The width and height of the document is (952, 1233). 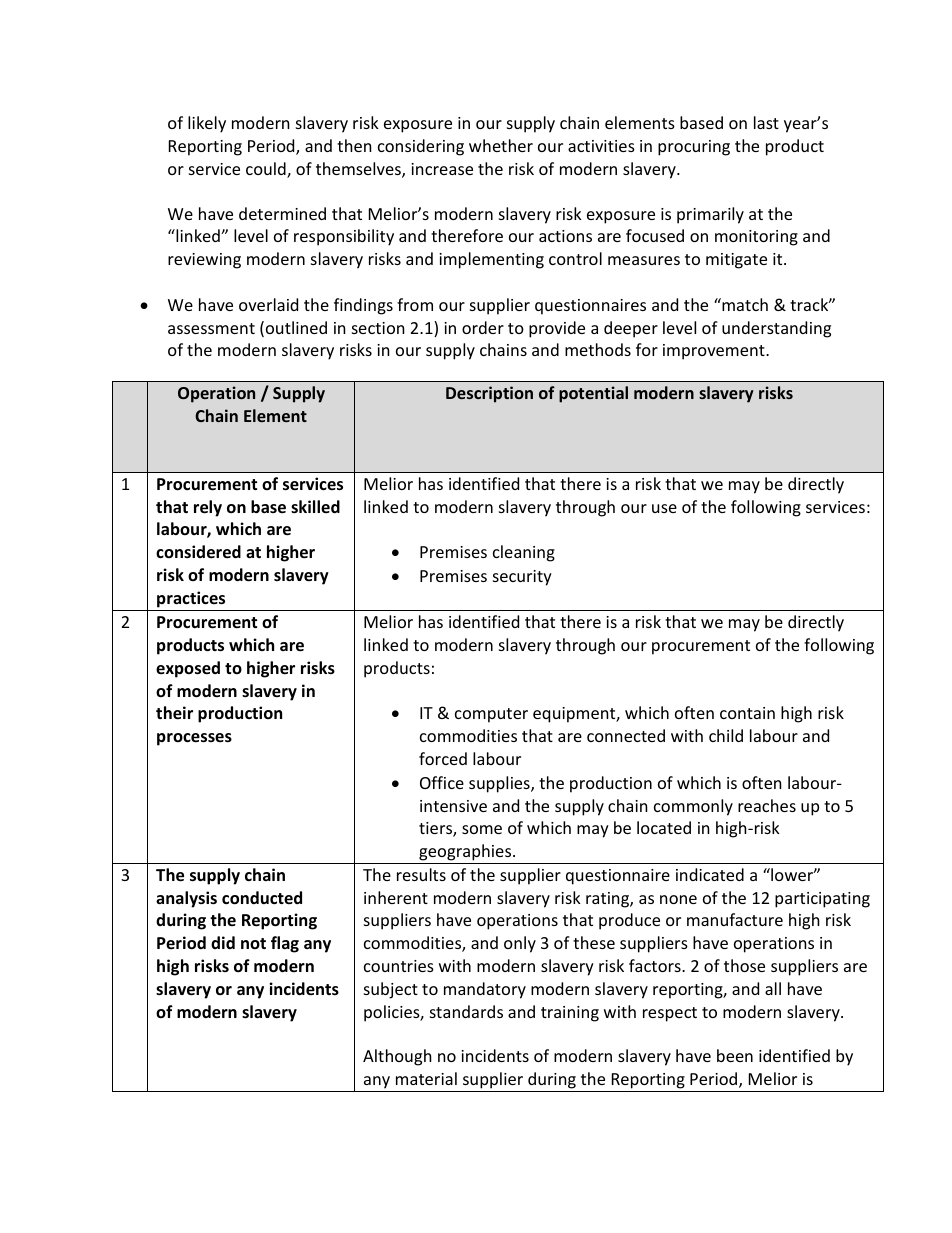 What do you see at coordinates (522, 578) in the document?
I see `security` at bounding box center [522, 578].
